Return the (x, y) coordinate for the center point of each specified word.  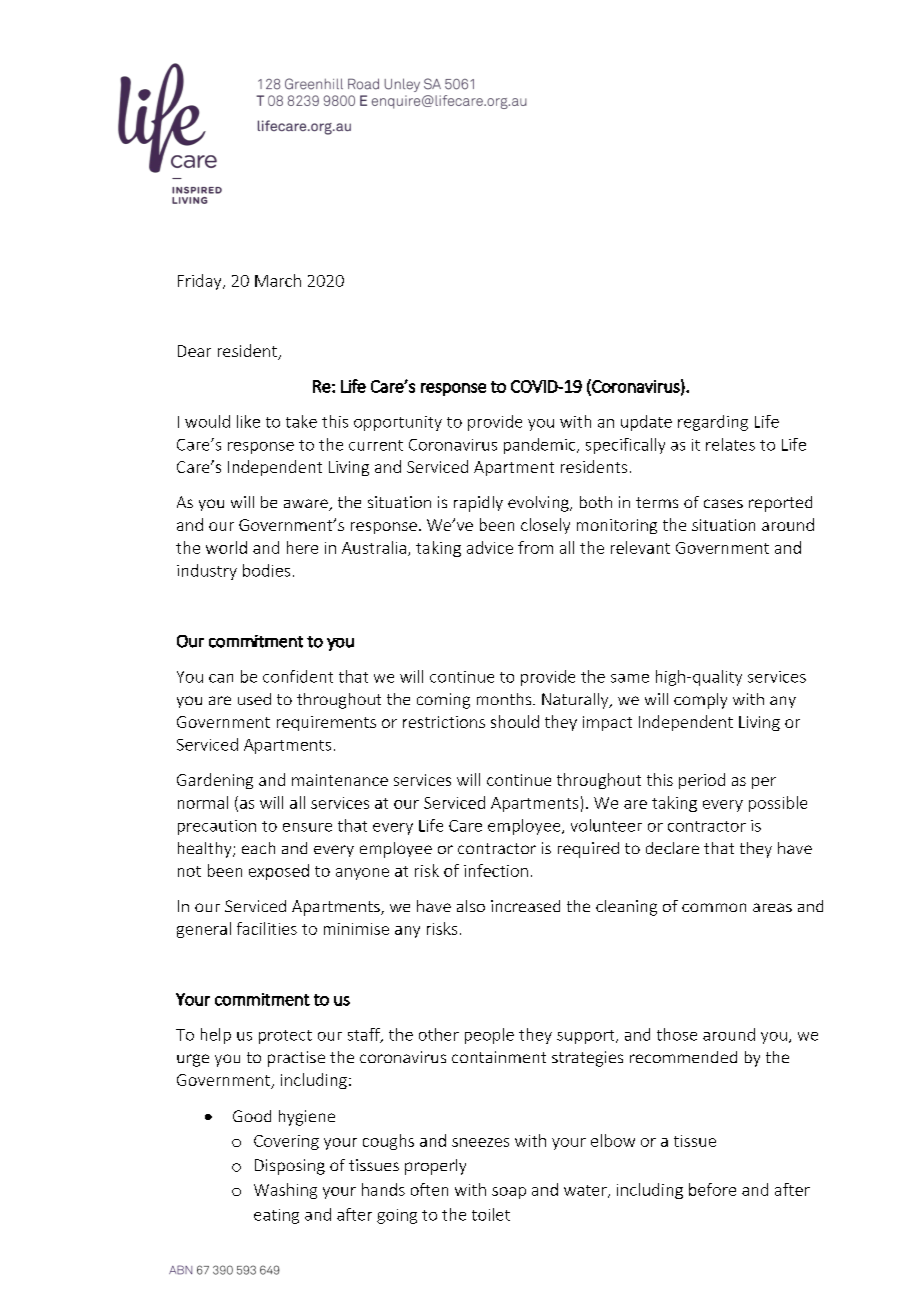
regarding (713, 423)
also (471, 906)
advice (490, 547)
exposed (279, 872)
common (714, 907)
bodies (266, 570)
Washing (285, 1191)
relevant (640, 547)
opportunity (398, 423)
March (278, 280)
